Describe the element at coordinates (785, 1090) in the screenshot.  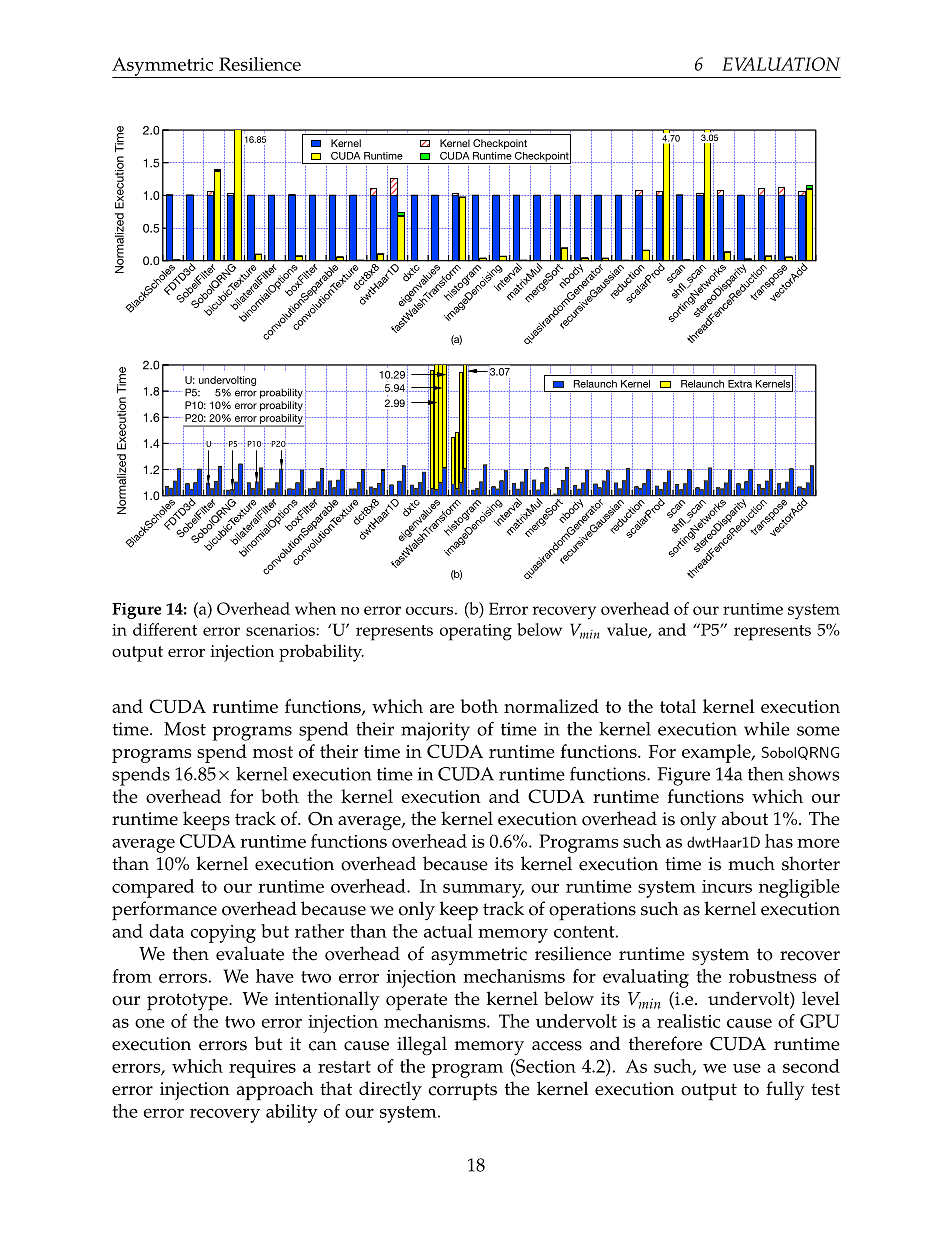
I see `fully` at that location.
